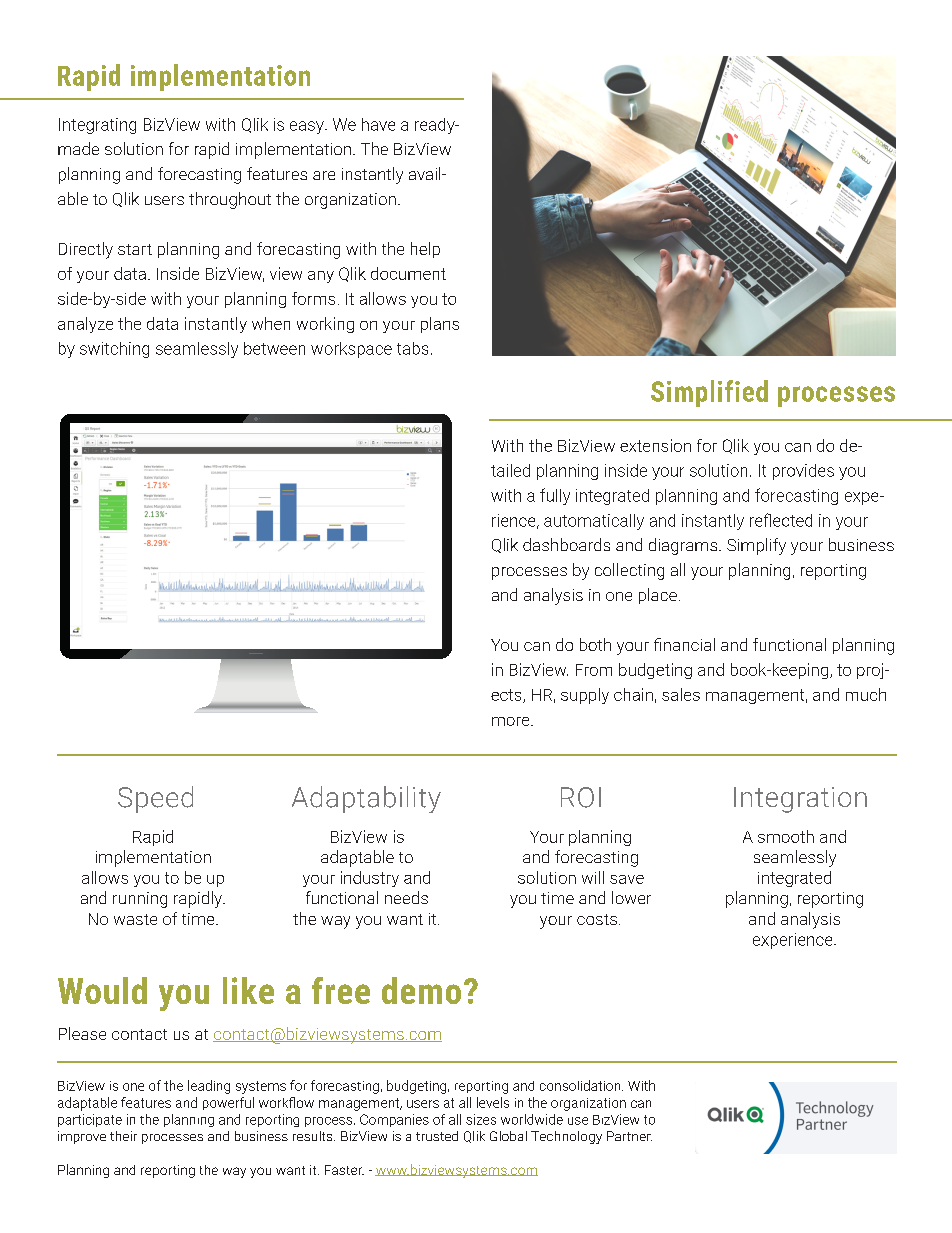 This screenshot has width=952, height=1233. Describe the element at coordinates (481, 1119) in the screenshot. I see `sizes` at that location.
